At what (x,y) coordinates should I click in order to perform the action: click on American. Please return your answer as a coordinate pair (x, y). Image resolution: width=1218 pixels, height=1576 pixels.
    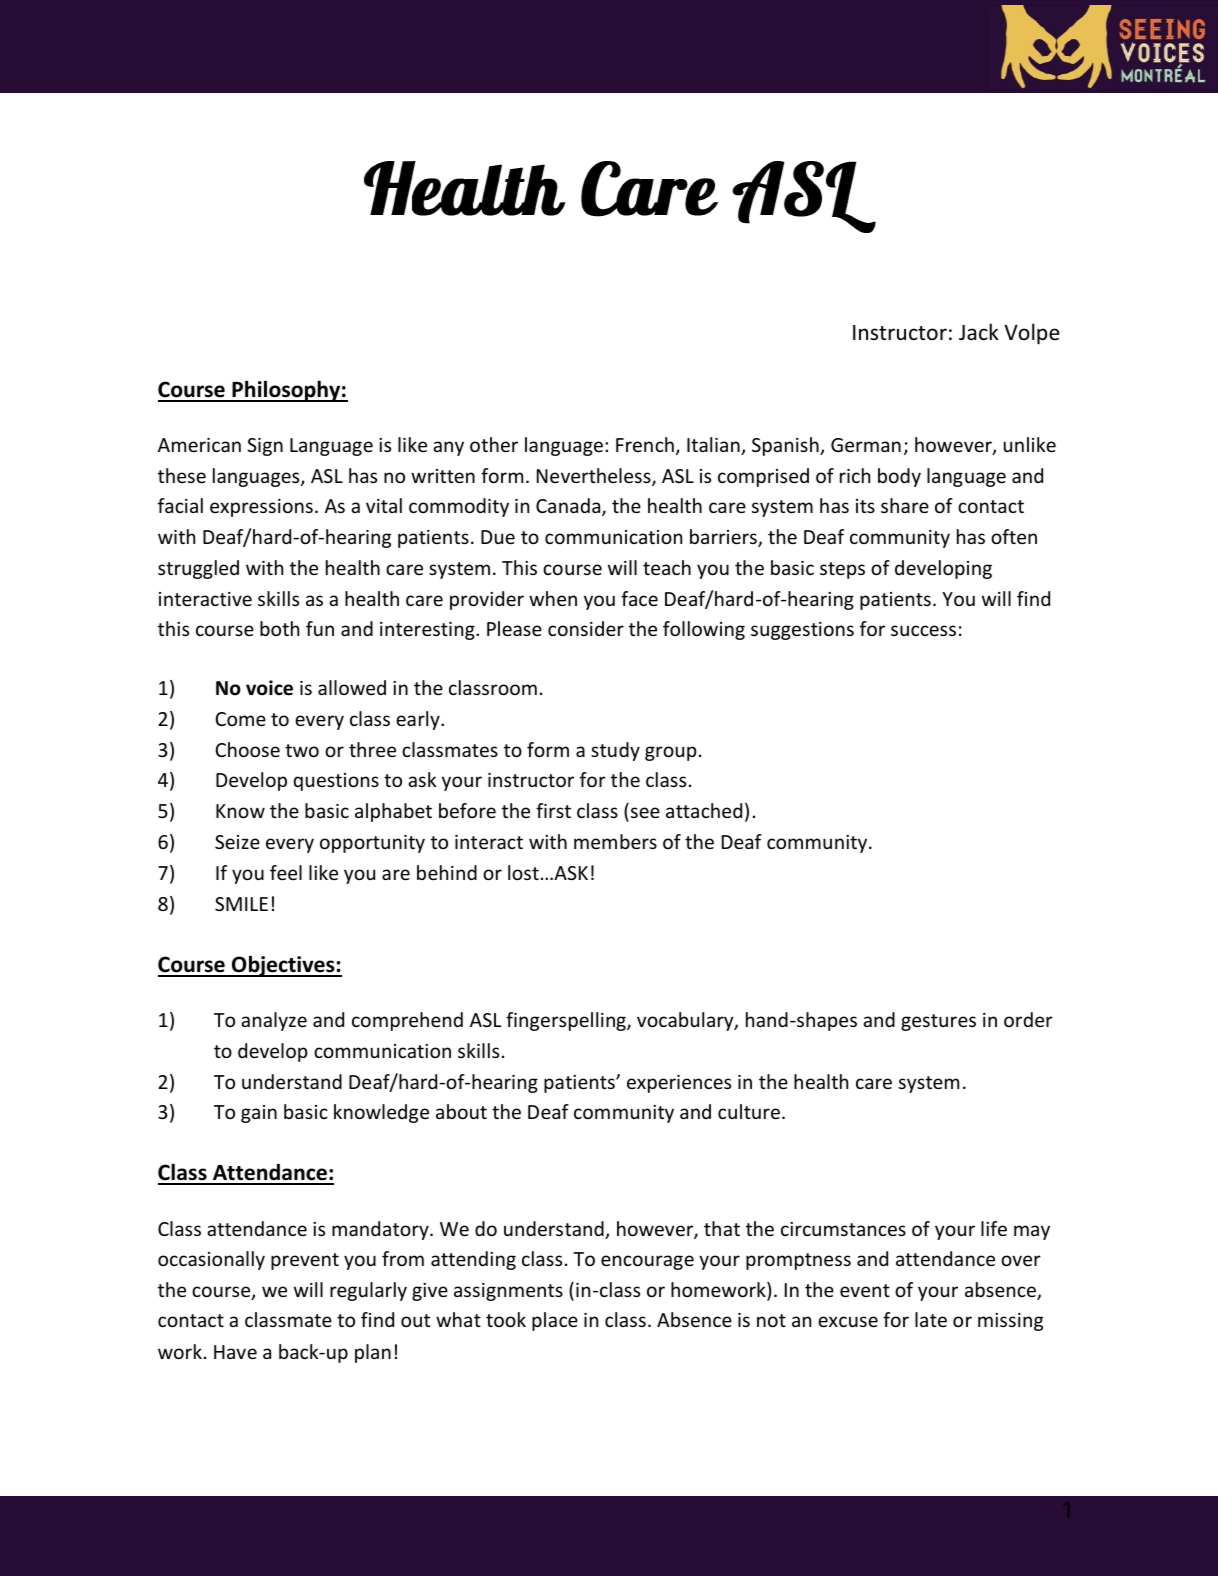
    Looking at the image, I should click on (199, 445).
